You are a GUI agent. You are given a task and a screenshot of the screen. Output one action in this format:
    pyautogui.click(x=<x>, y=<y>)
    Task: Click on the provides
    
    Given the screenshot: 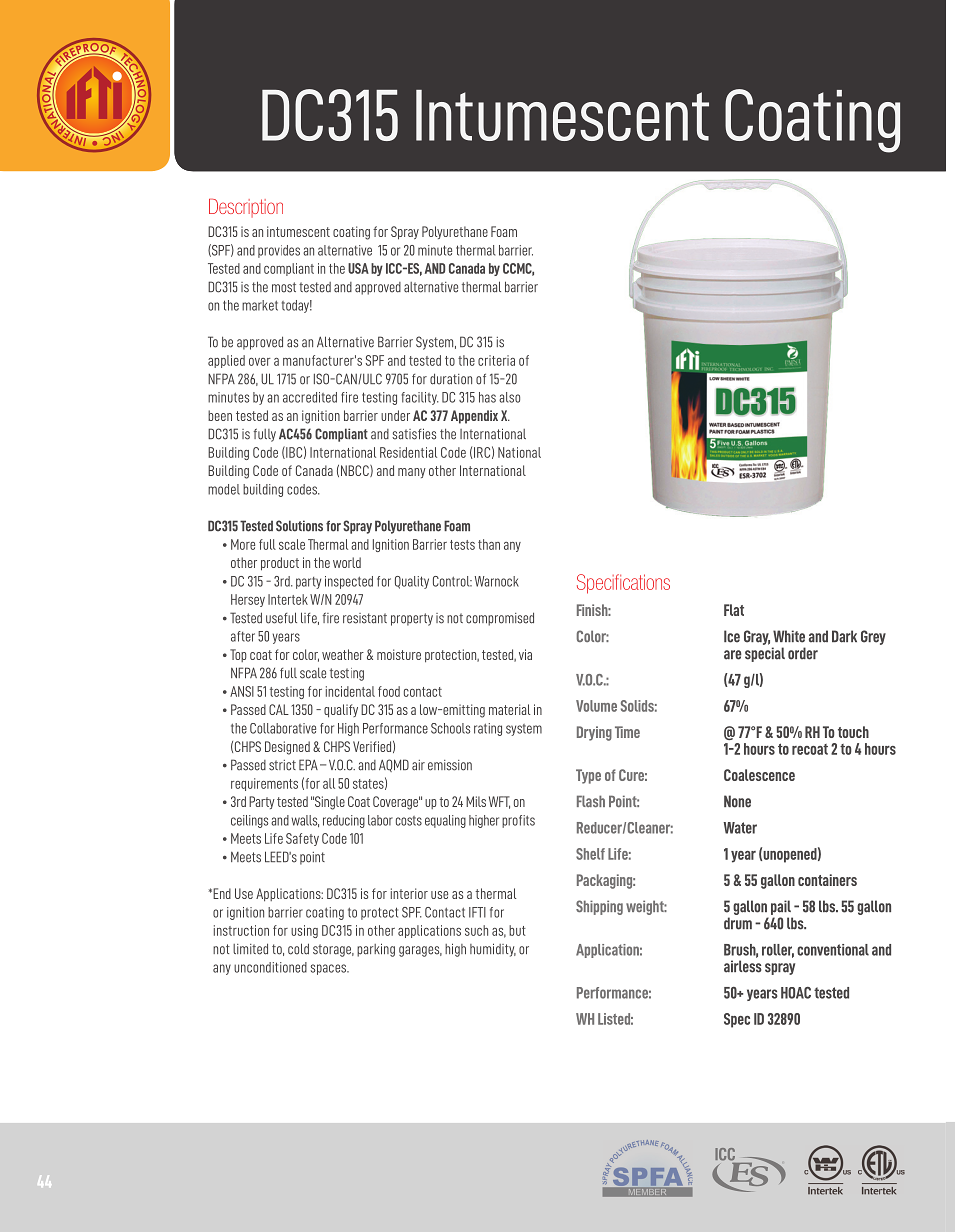 What is the action you would take?
    pyautogui.click(x=279, y=251)
